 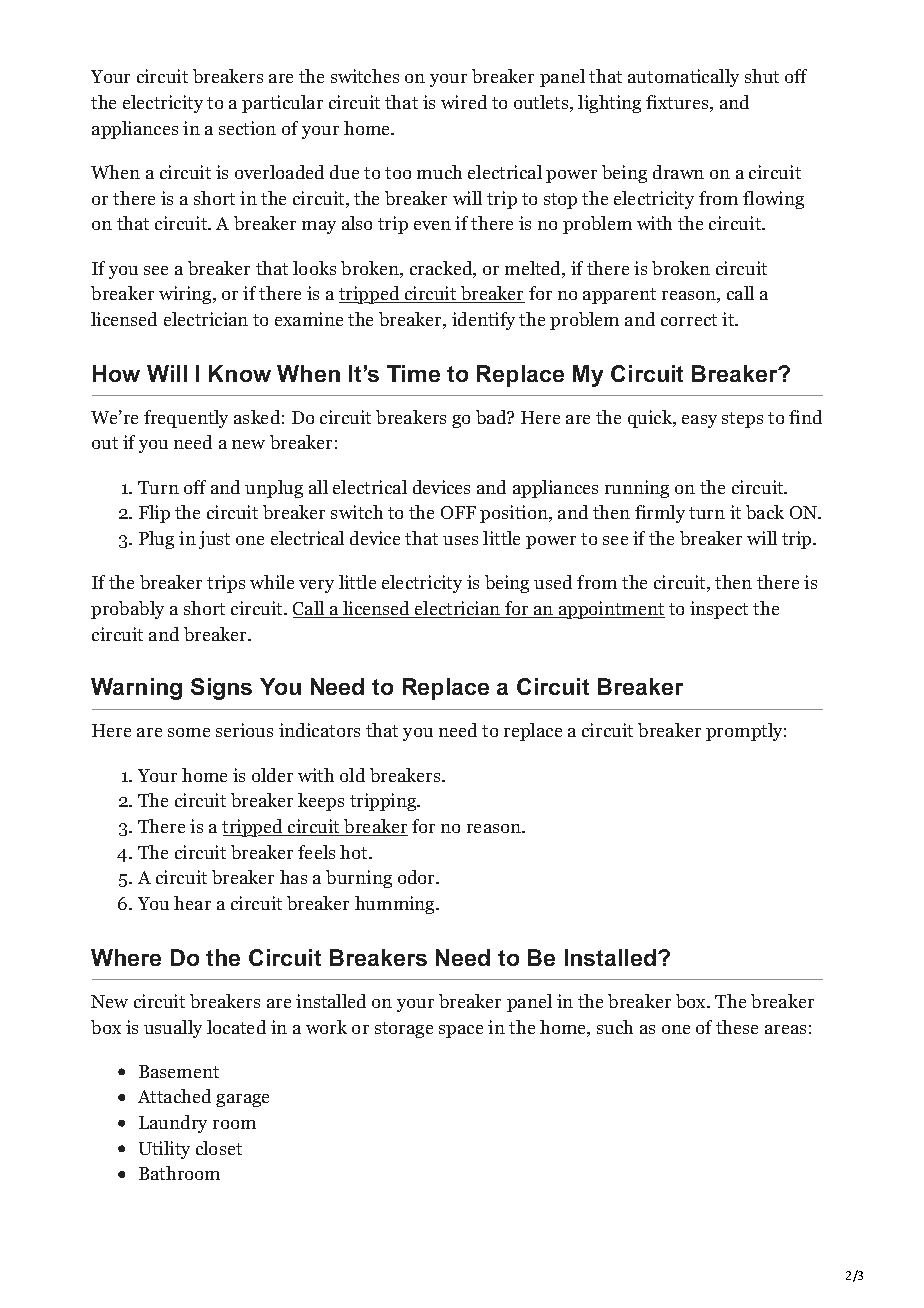 What do you see at coordinates (247, 128) in the page?
I see `section` at bounding box center [247, 128].
